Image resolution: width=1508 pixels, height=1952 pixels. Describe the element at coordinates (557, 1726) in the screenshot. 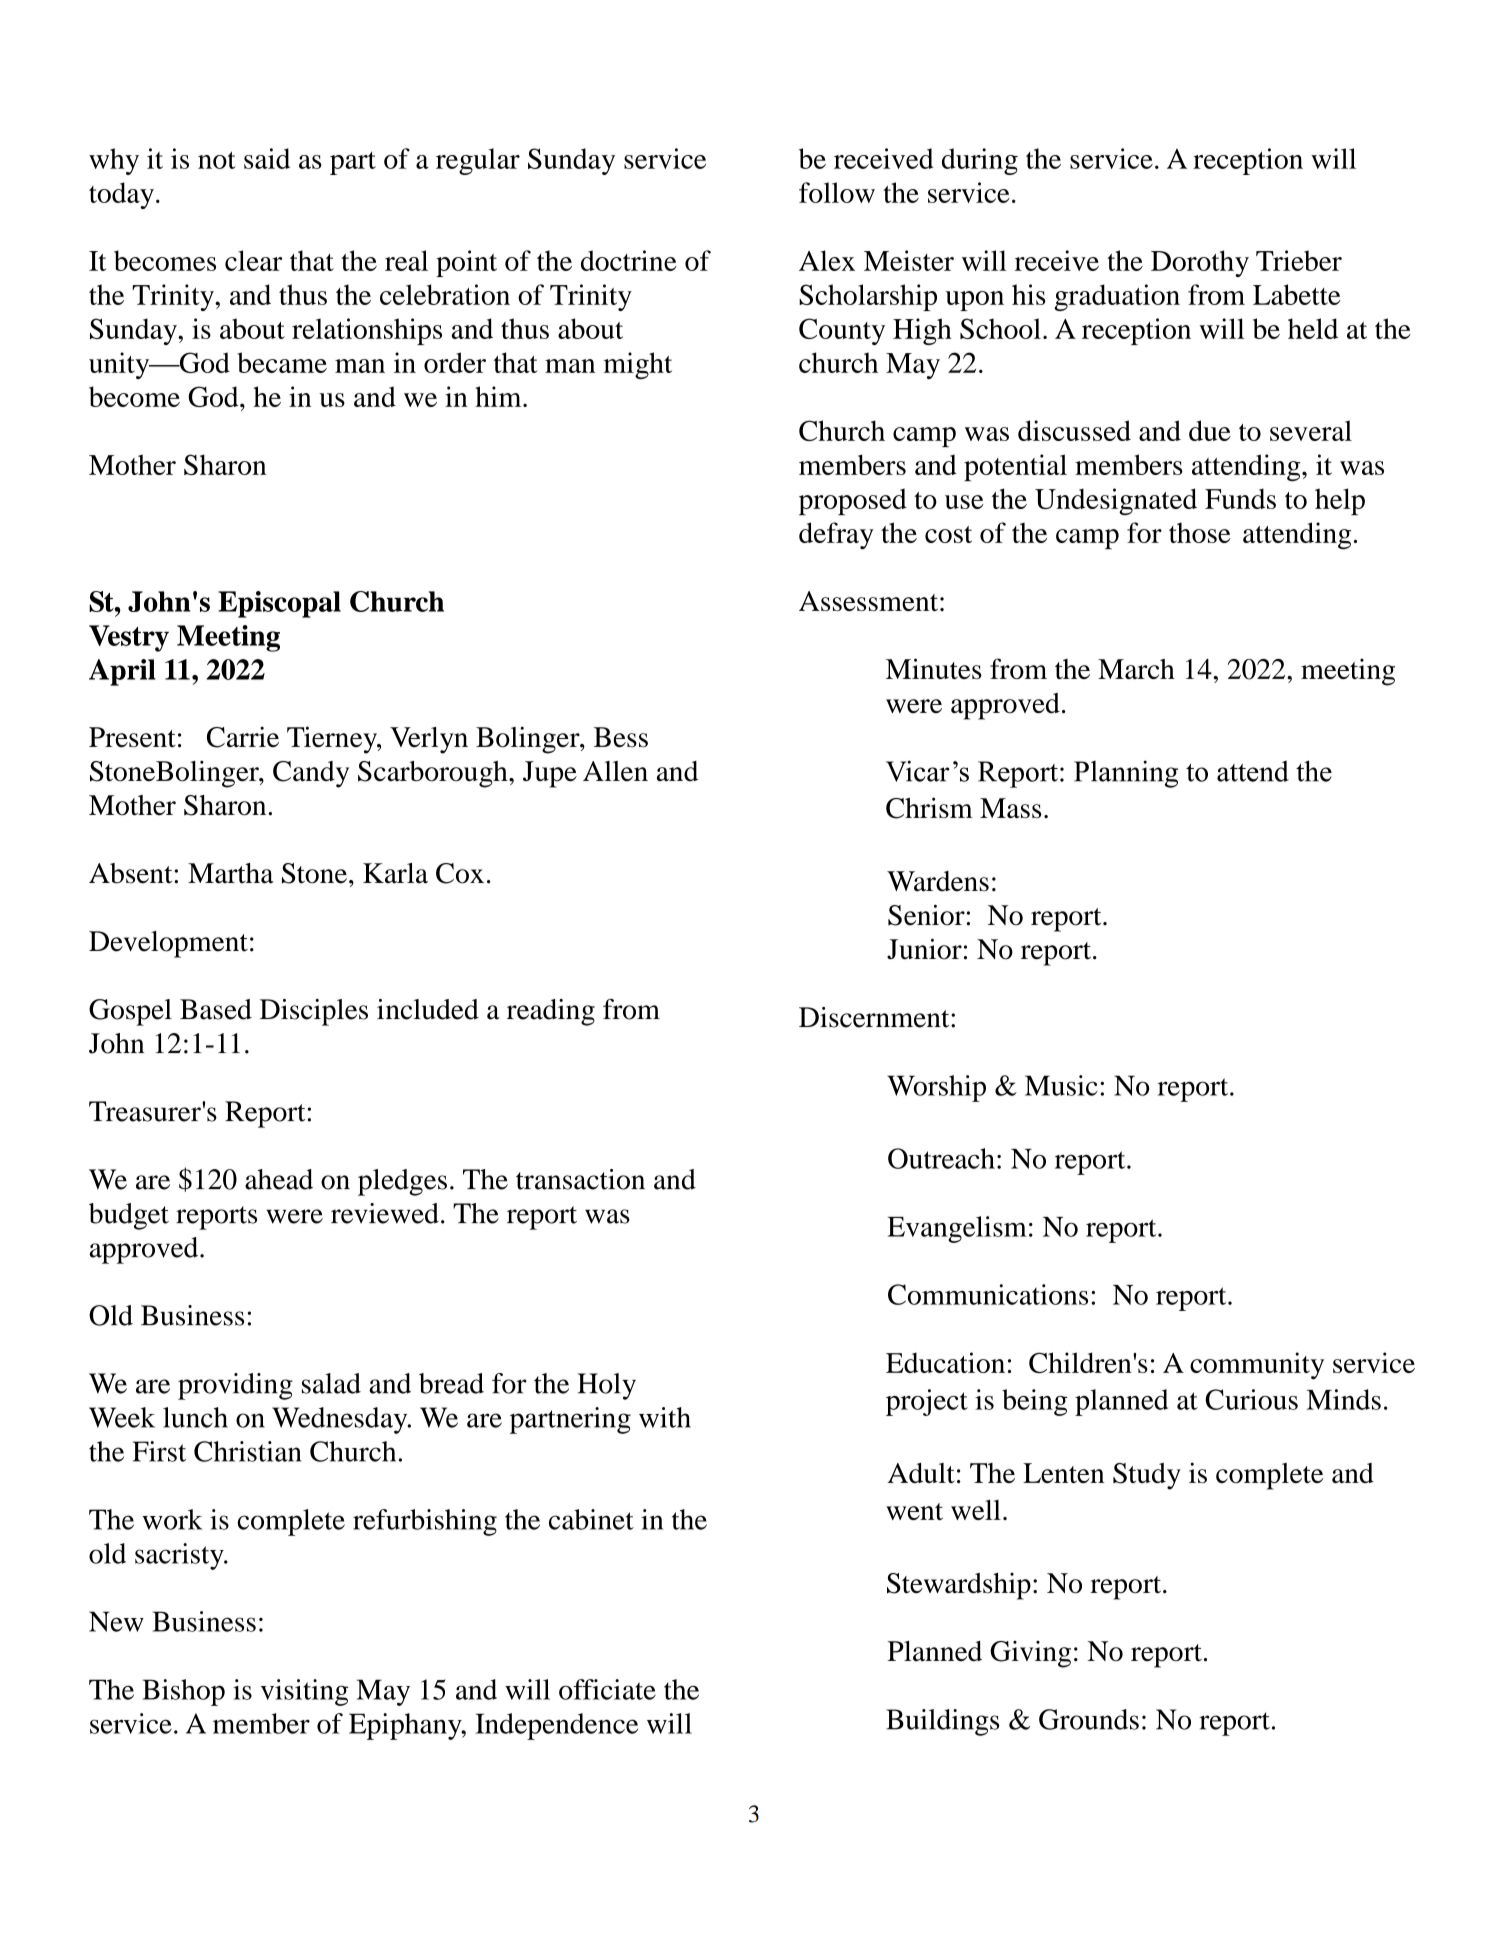

I see `Independence` at that location.
